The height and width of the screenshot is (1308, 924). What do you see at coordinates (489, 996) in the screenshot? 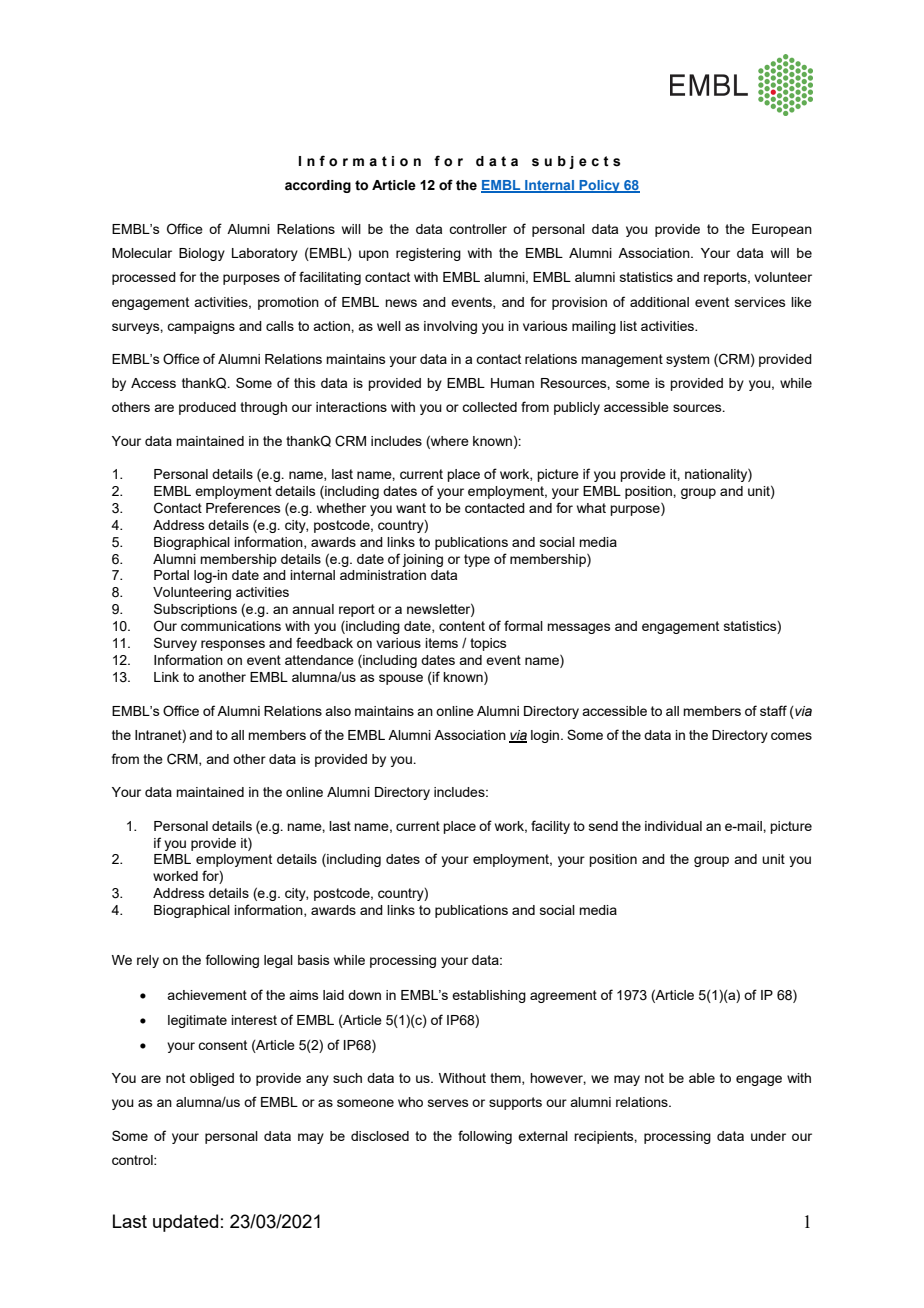
I see `establishing` at bounding box center [489, 996].
